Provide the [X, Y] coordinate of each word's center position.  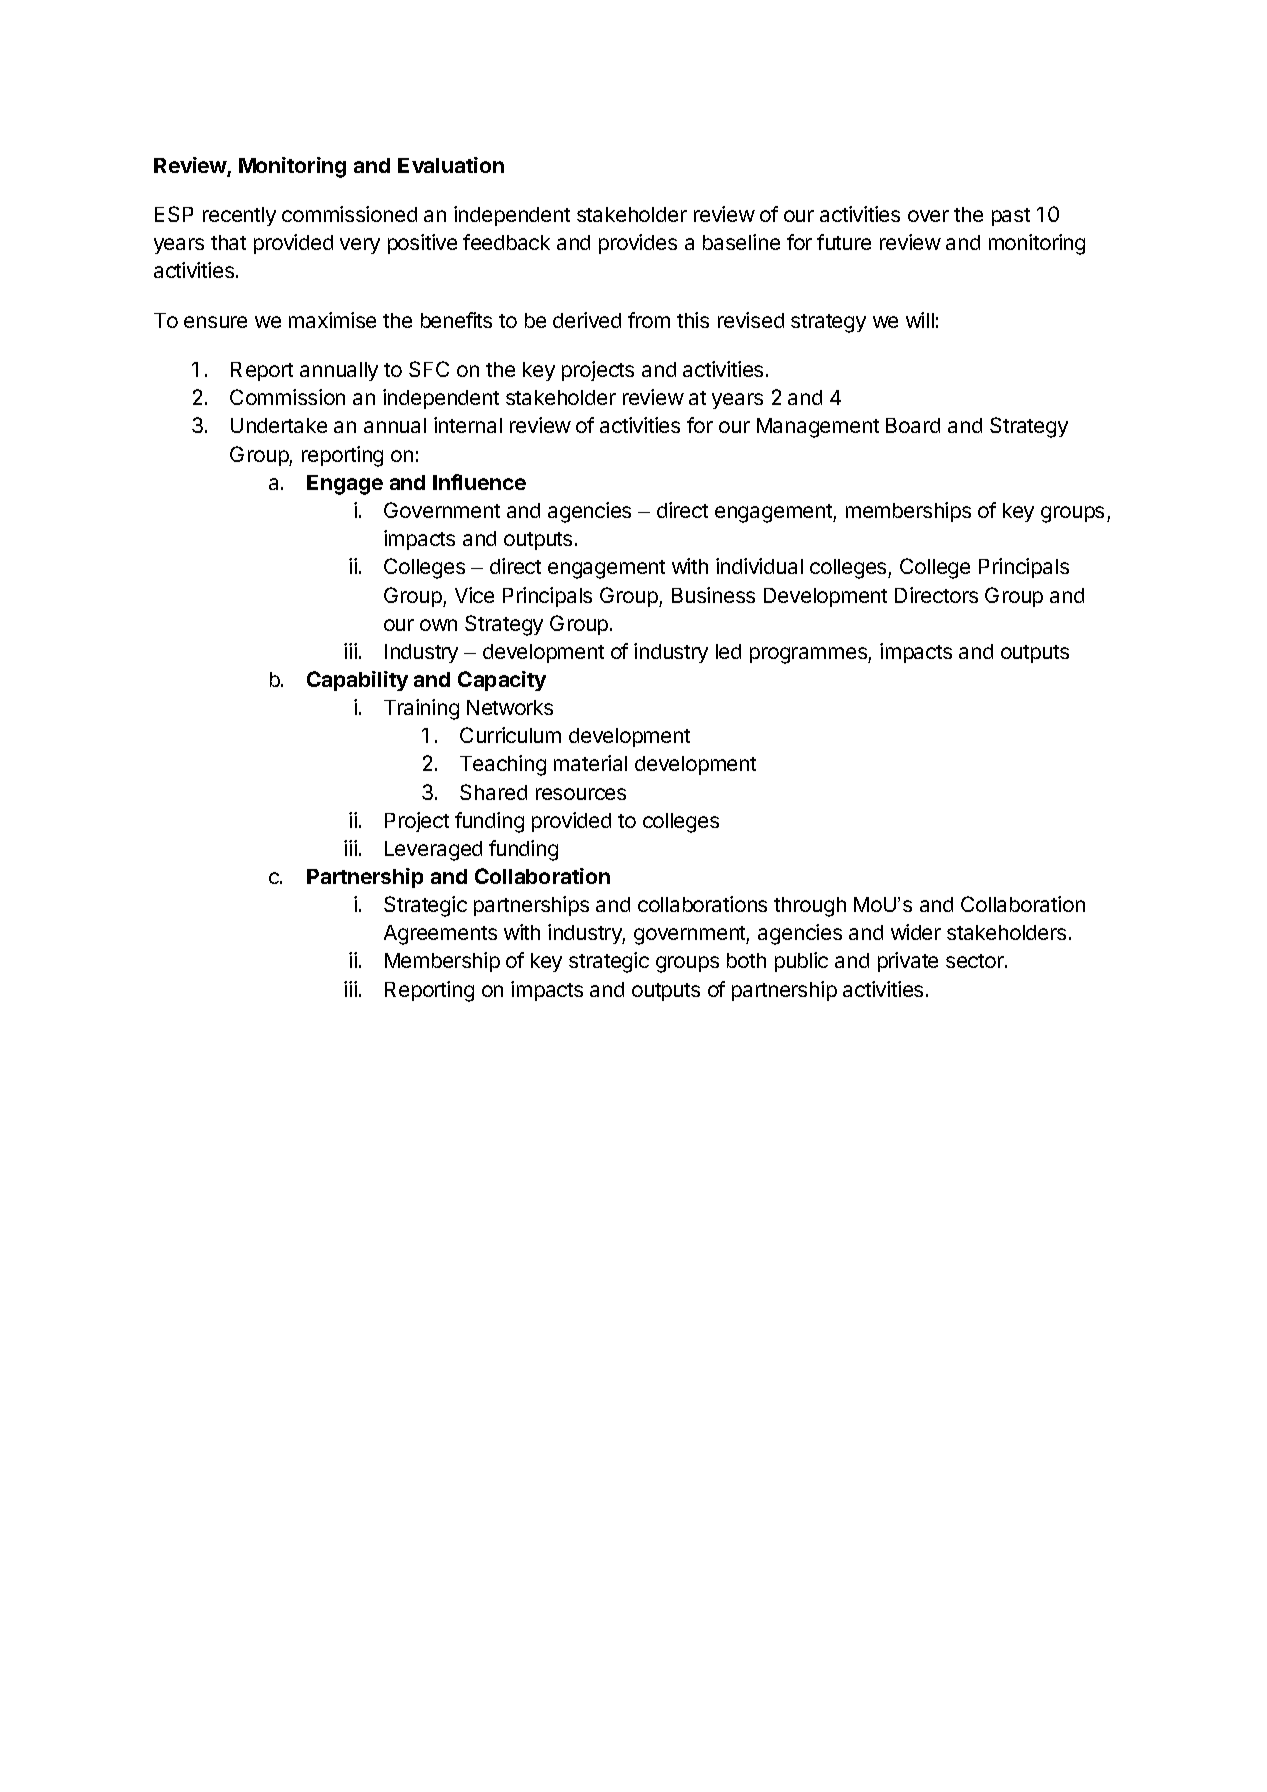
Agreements [440, 935]
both [746, 960]
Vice [474, 595]
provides [638, 244]
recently [239, 216]
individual [759, 566]
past [1011, 217]
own [438, 625]
